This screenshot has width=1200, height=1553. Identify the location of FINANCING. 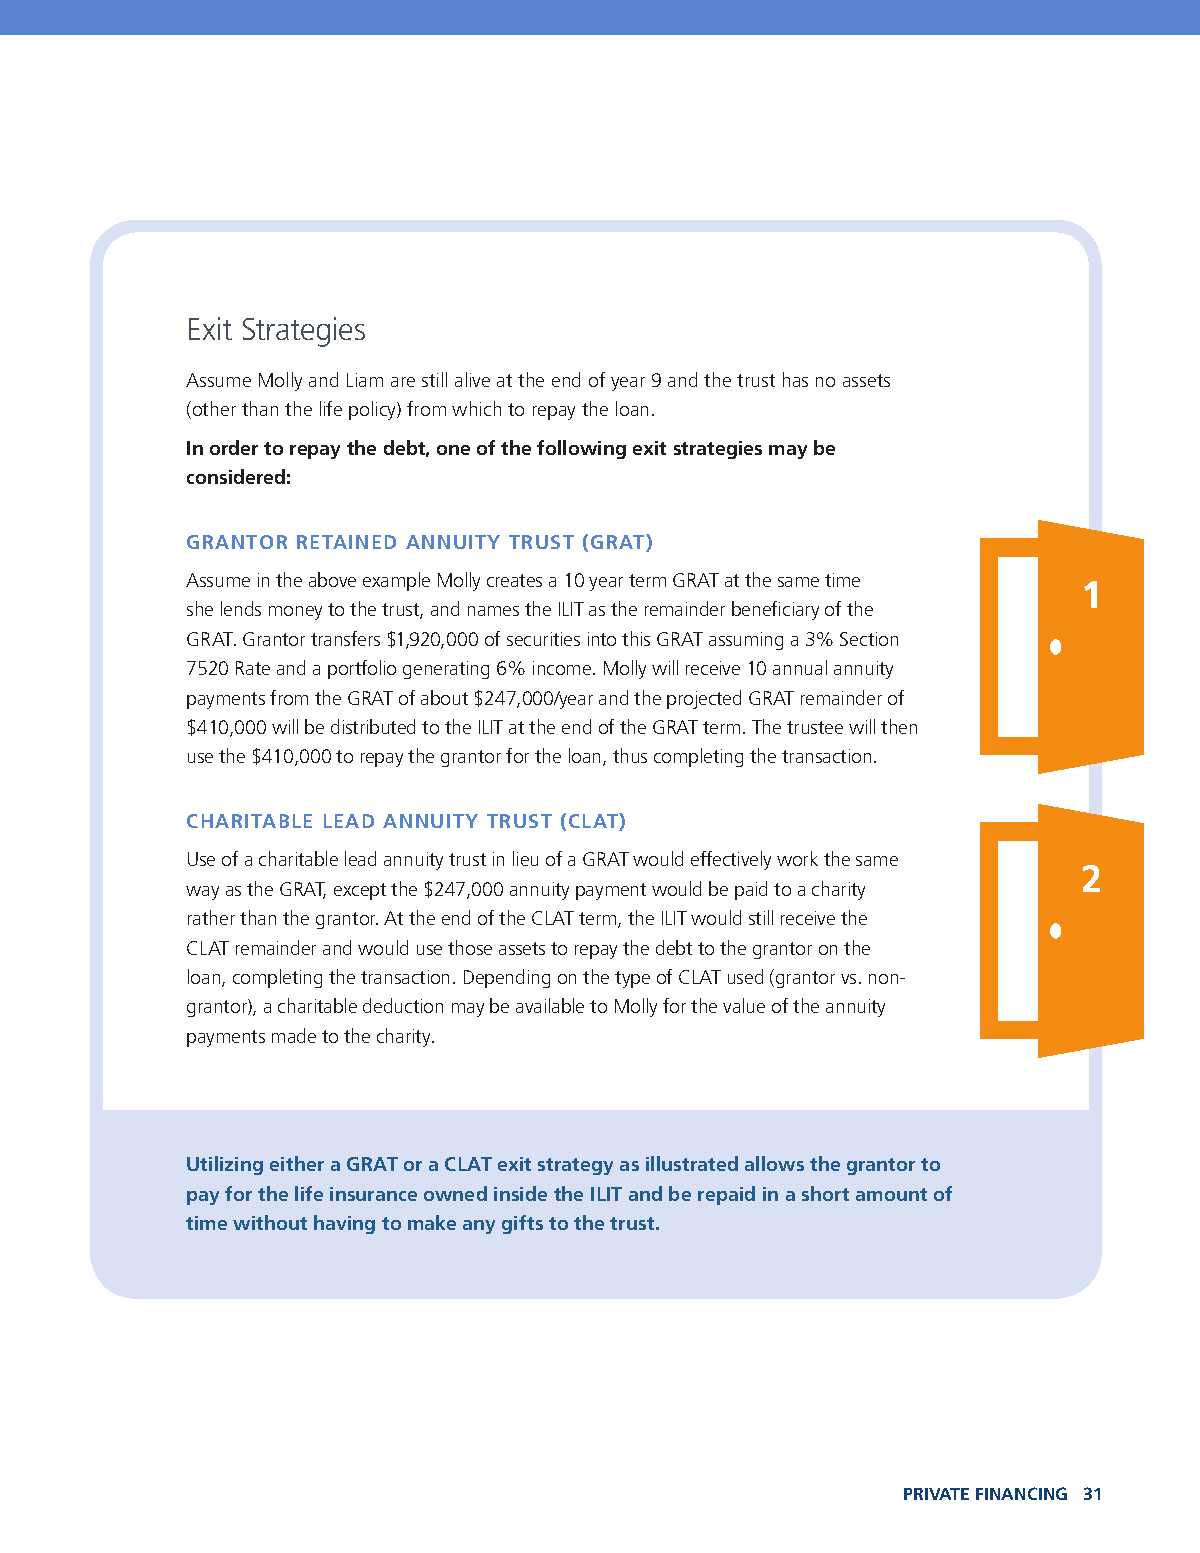
(1021, 1493).
